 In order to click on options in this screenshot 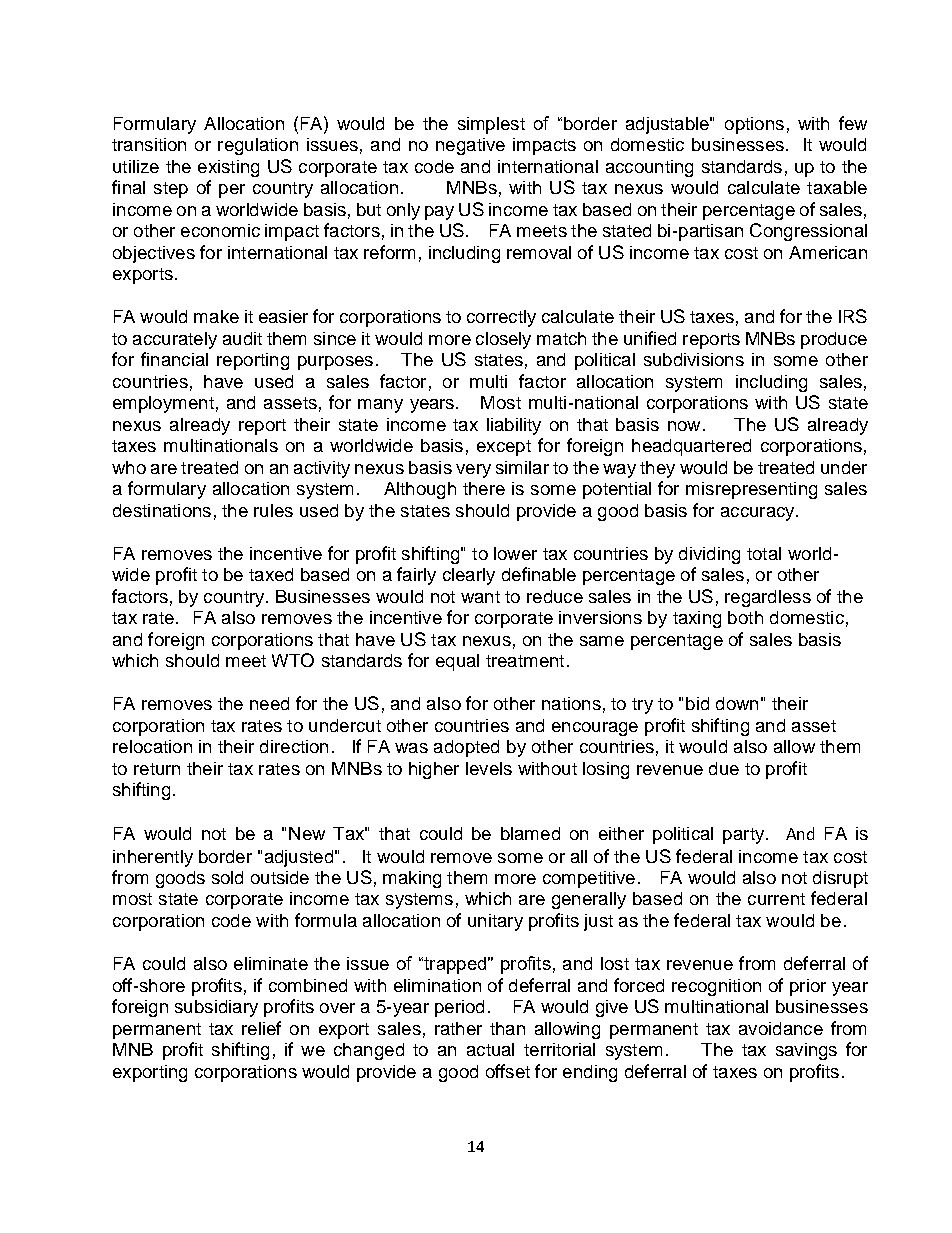, I will do `click(754, 125)`.
